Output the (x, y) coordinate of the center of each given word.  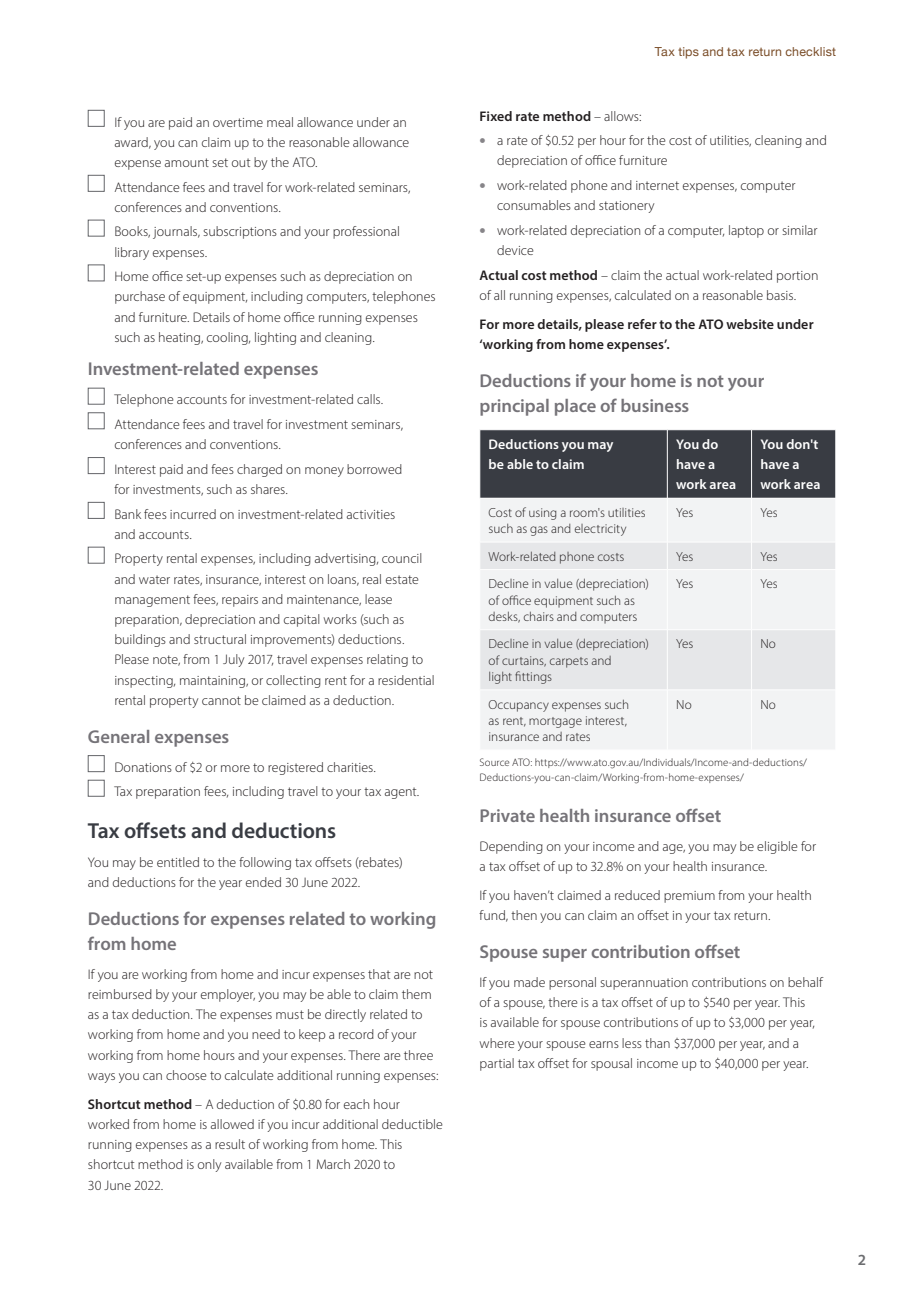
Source (494, 762)
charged (259, 470)
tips (688, 53)
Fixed (496, 116)
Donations (143, 767)
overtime (238, 122)
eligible (777, 847)
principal (514, 407)
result (230, 1144)
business (655, 405)
